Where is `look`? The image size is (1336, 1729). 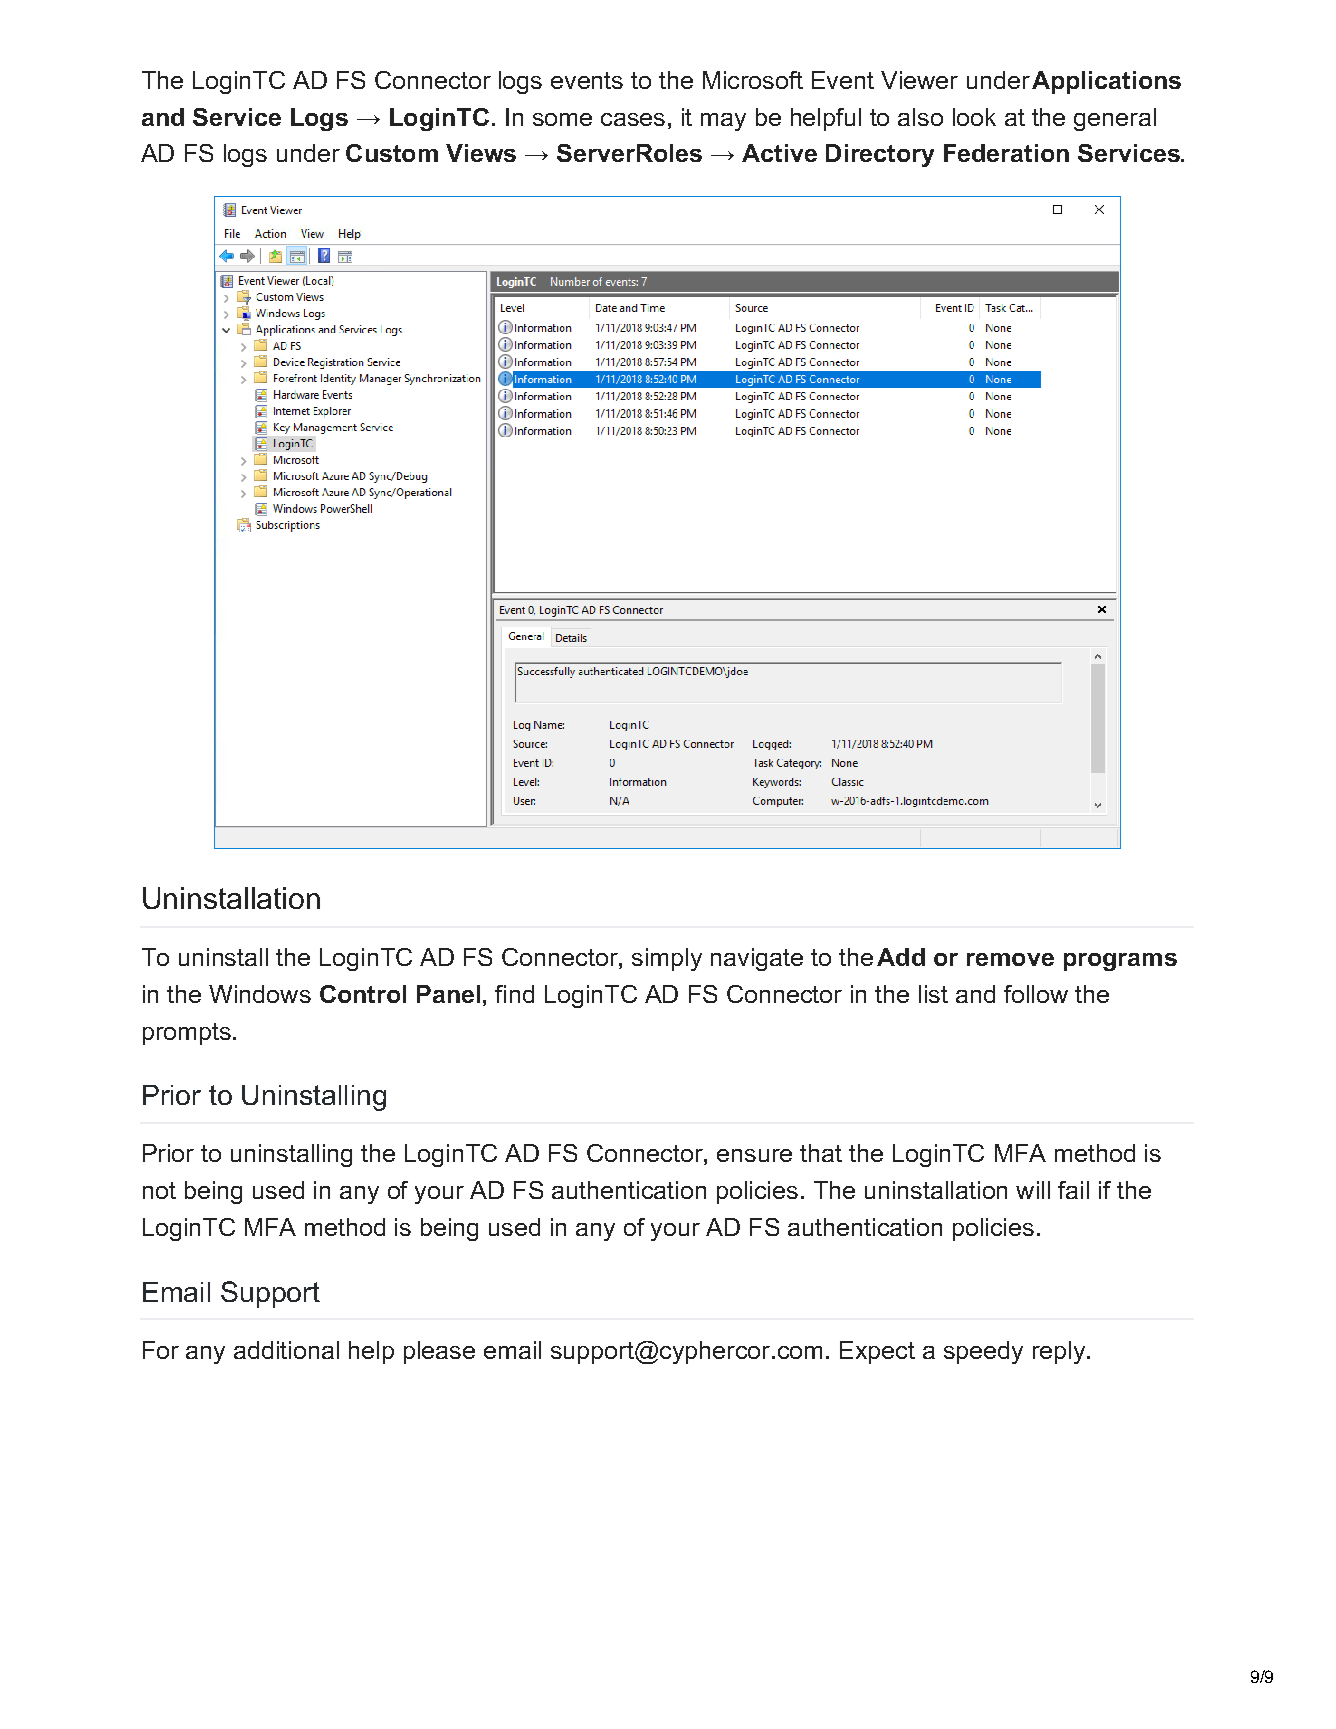
look is located at coordinates (974, 117).
